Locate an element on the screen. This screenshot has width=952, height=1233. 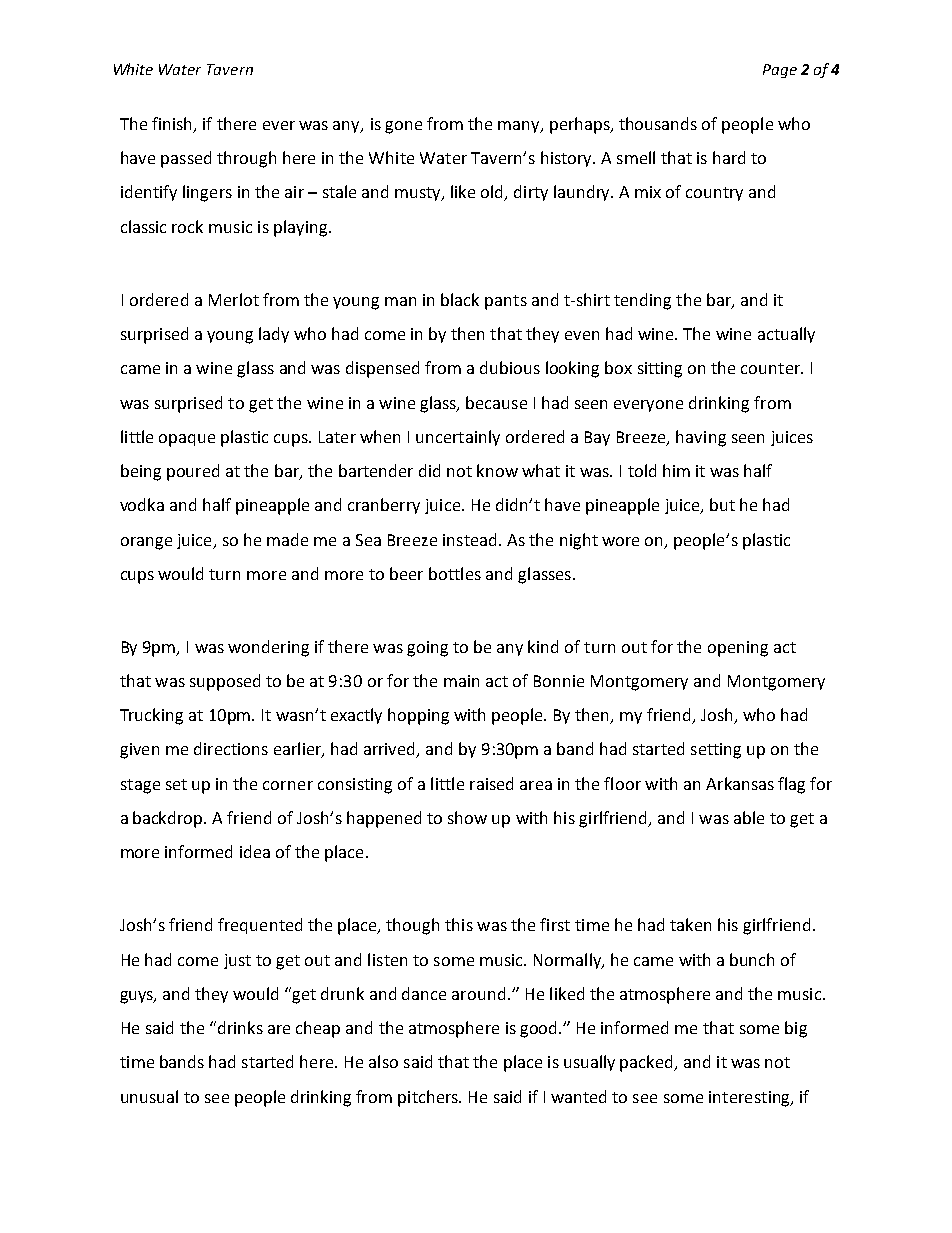
raised is located at coordinates (491, 783).
